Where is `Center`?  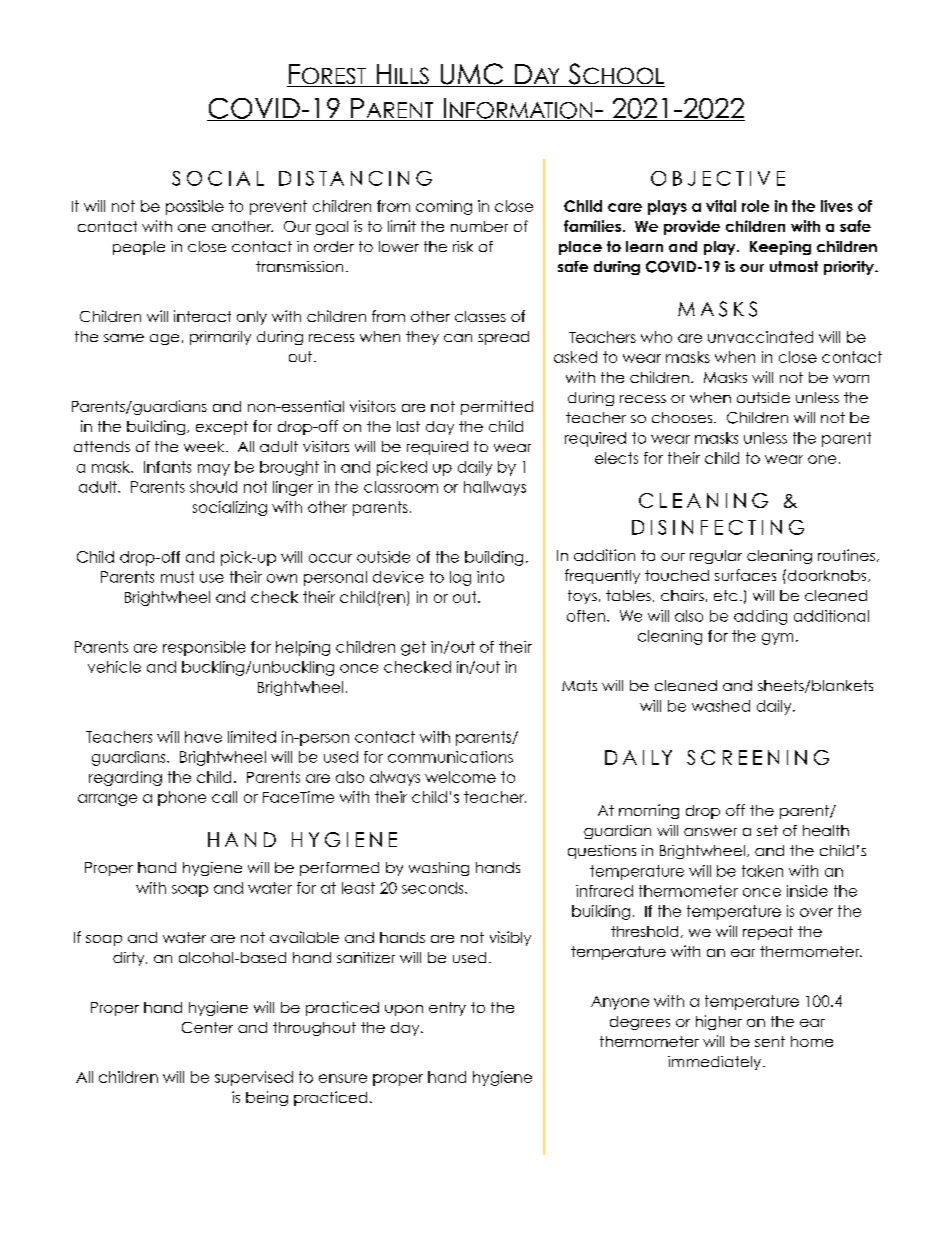 Center is located at coordinates (207, 1027).
